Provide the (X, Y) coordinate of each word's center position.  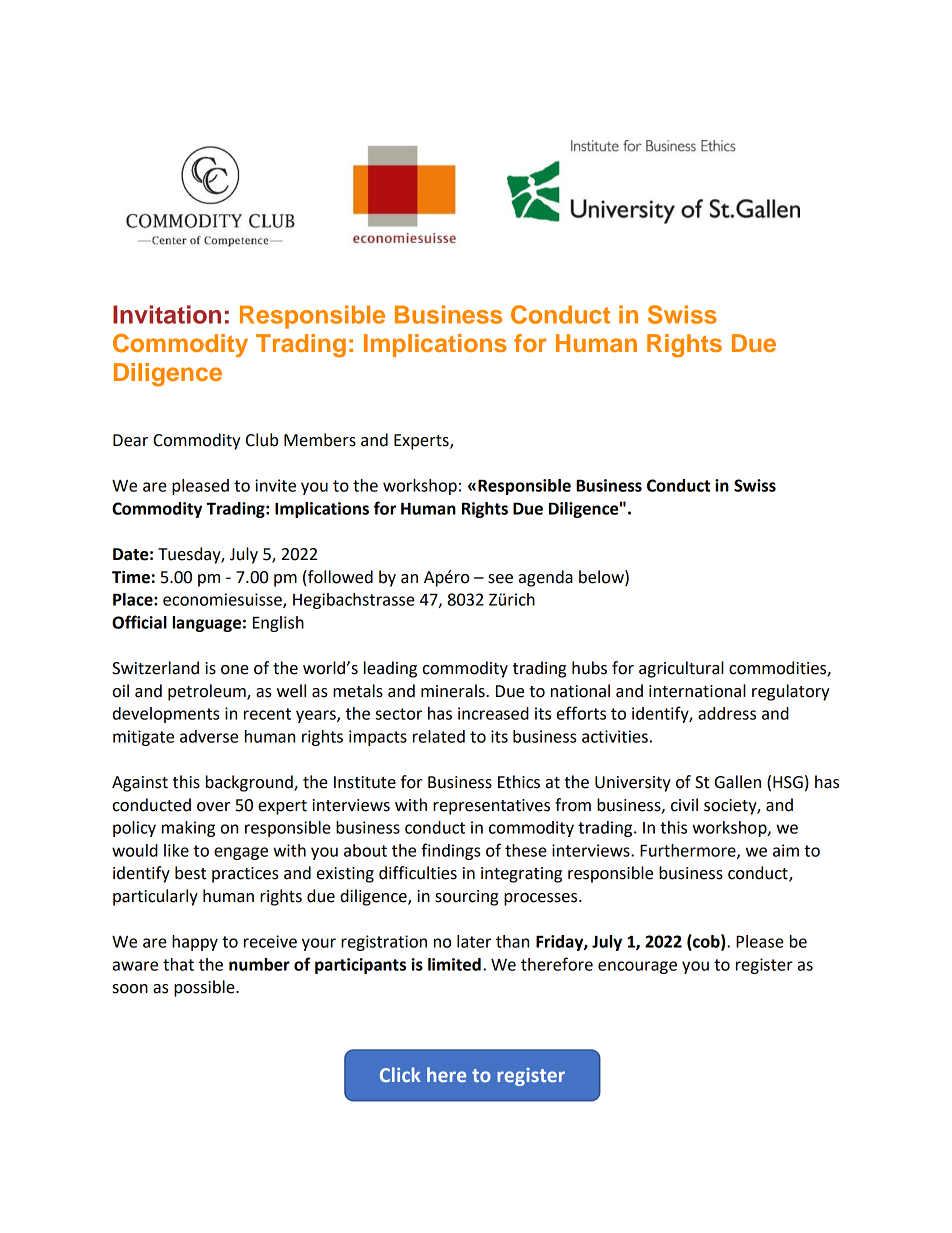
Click (400, 1074)
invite (275, 485)
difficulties (418, 873)
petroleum (208, 692)
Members (320, 440)
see (500, 579)
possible (205, 988)
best (190, 873)
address (727, 713)
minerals (454, 691)
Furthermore (689, 851)
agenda (546, 578)
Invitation (167, 314)
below (602, 577)
